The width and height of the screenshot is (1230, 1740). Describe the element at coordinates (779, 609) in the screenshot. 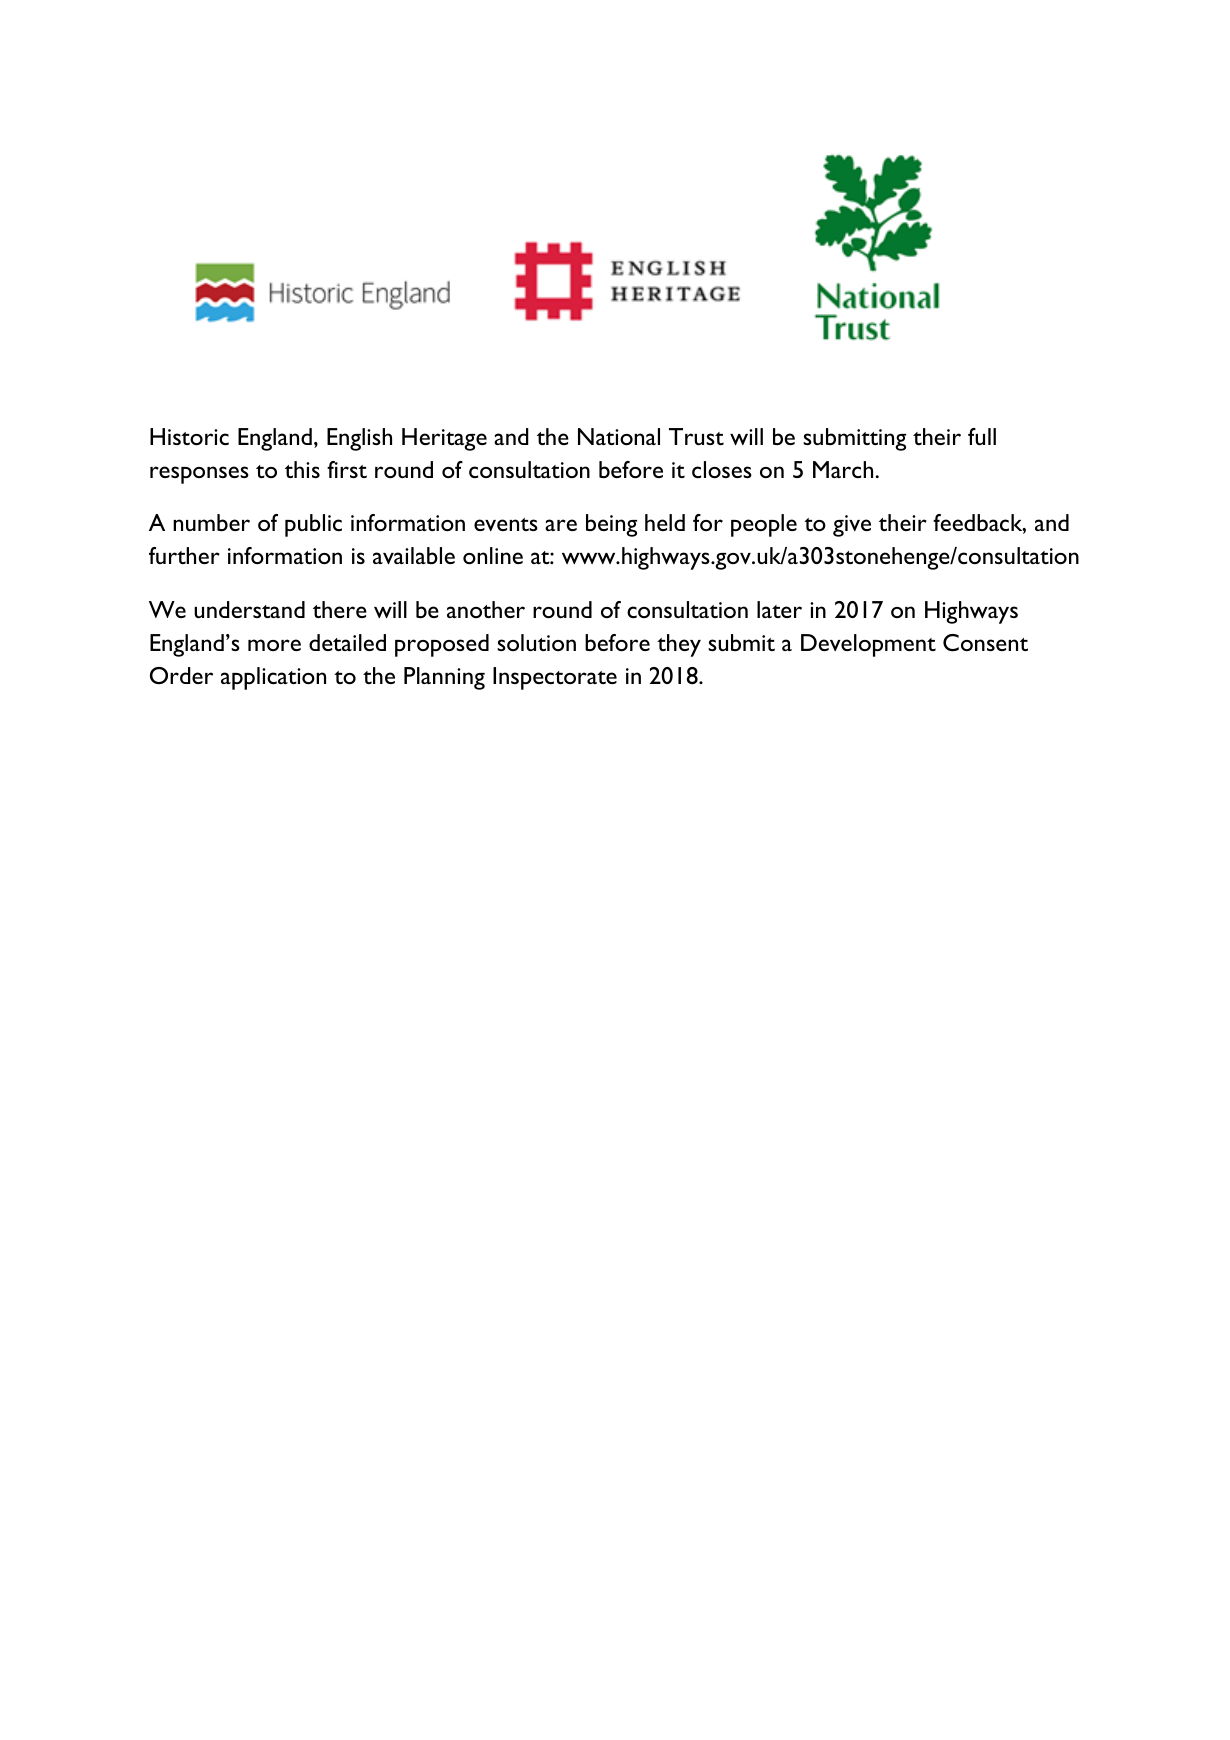

I see `later` at that location.
